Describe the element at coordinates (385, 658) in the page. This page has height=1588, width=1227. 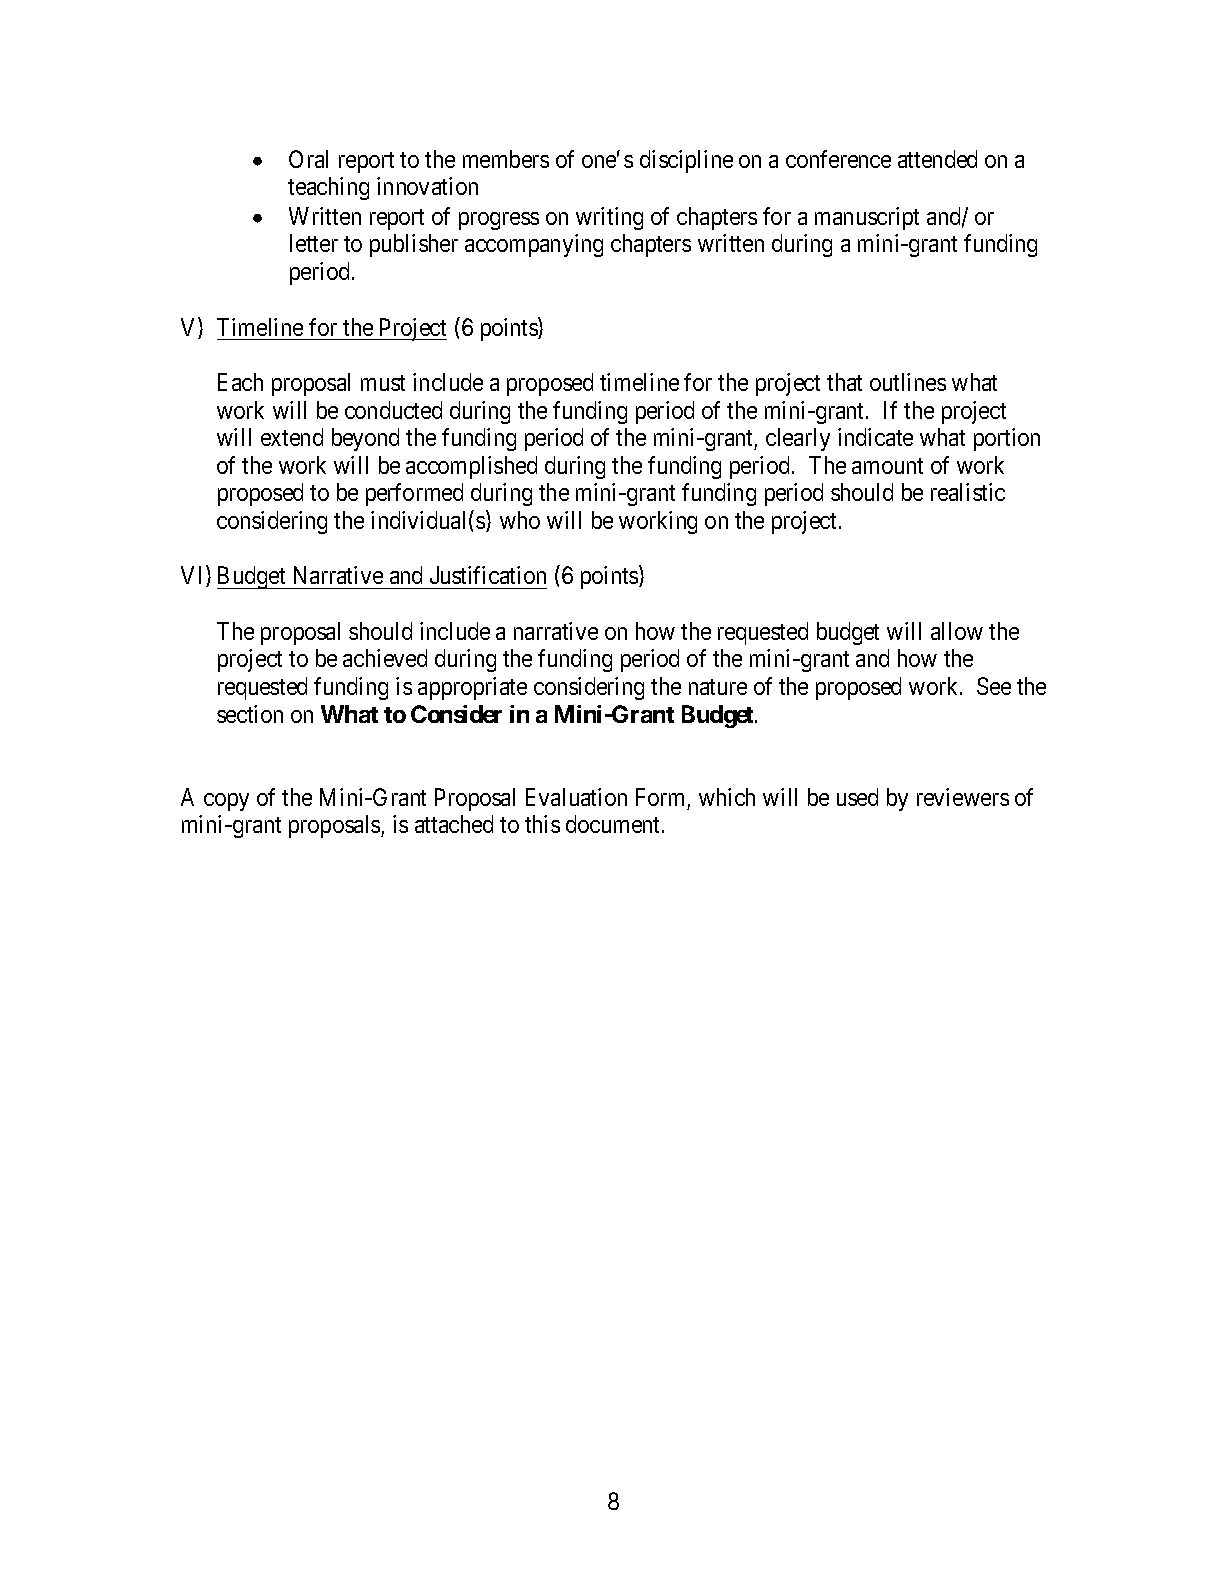
I see `achieved` at that location.
